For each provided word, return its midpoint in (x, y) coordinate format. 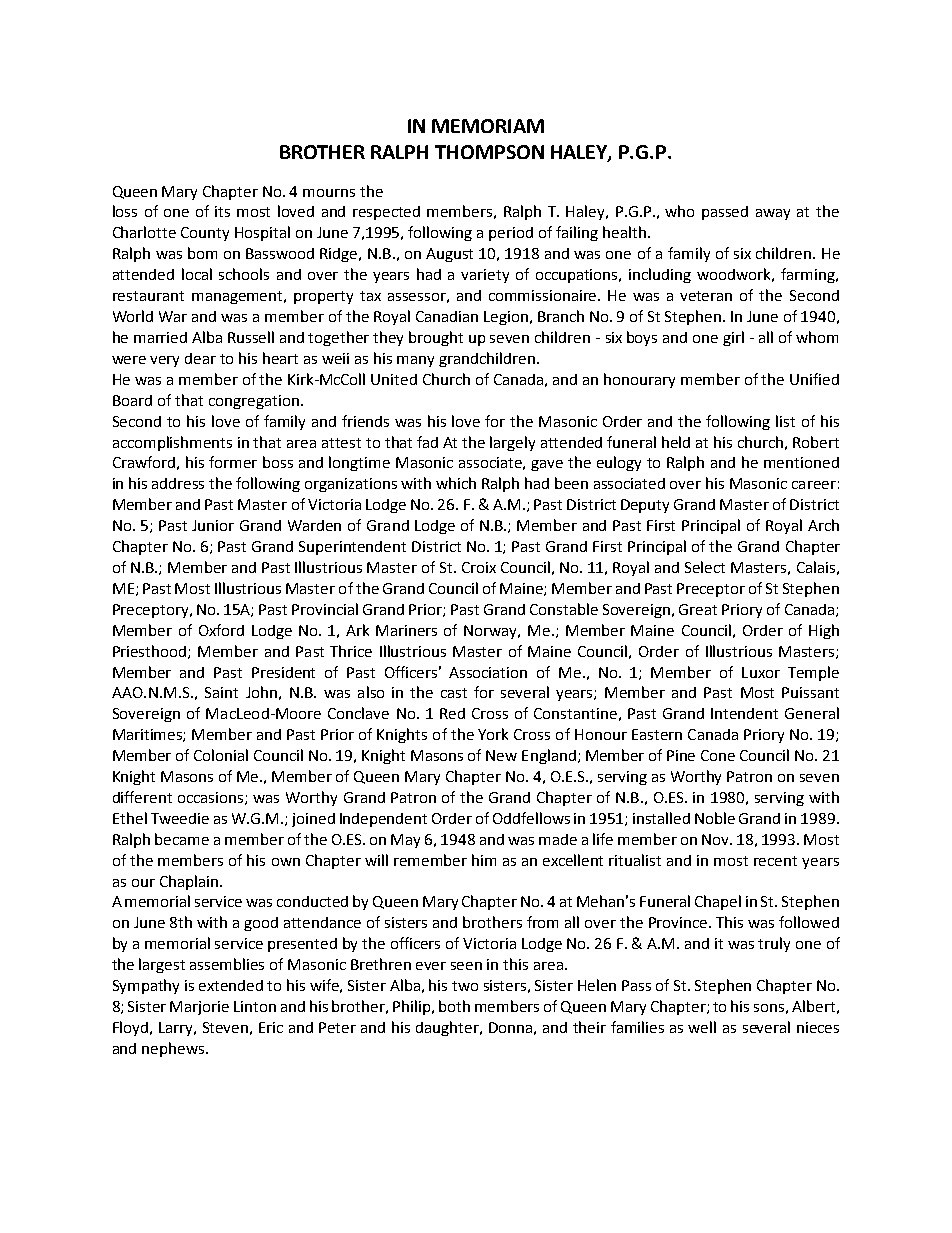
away (773, 214)
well (702, 1027)
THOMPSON (489, 152)
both (454, 1006)
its (222, 211)
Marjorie (199, 1008)
